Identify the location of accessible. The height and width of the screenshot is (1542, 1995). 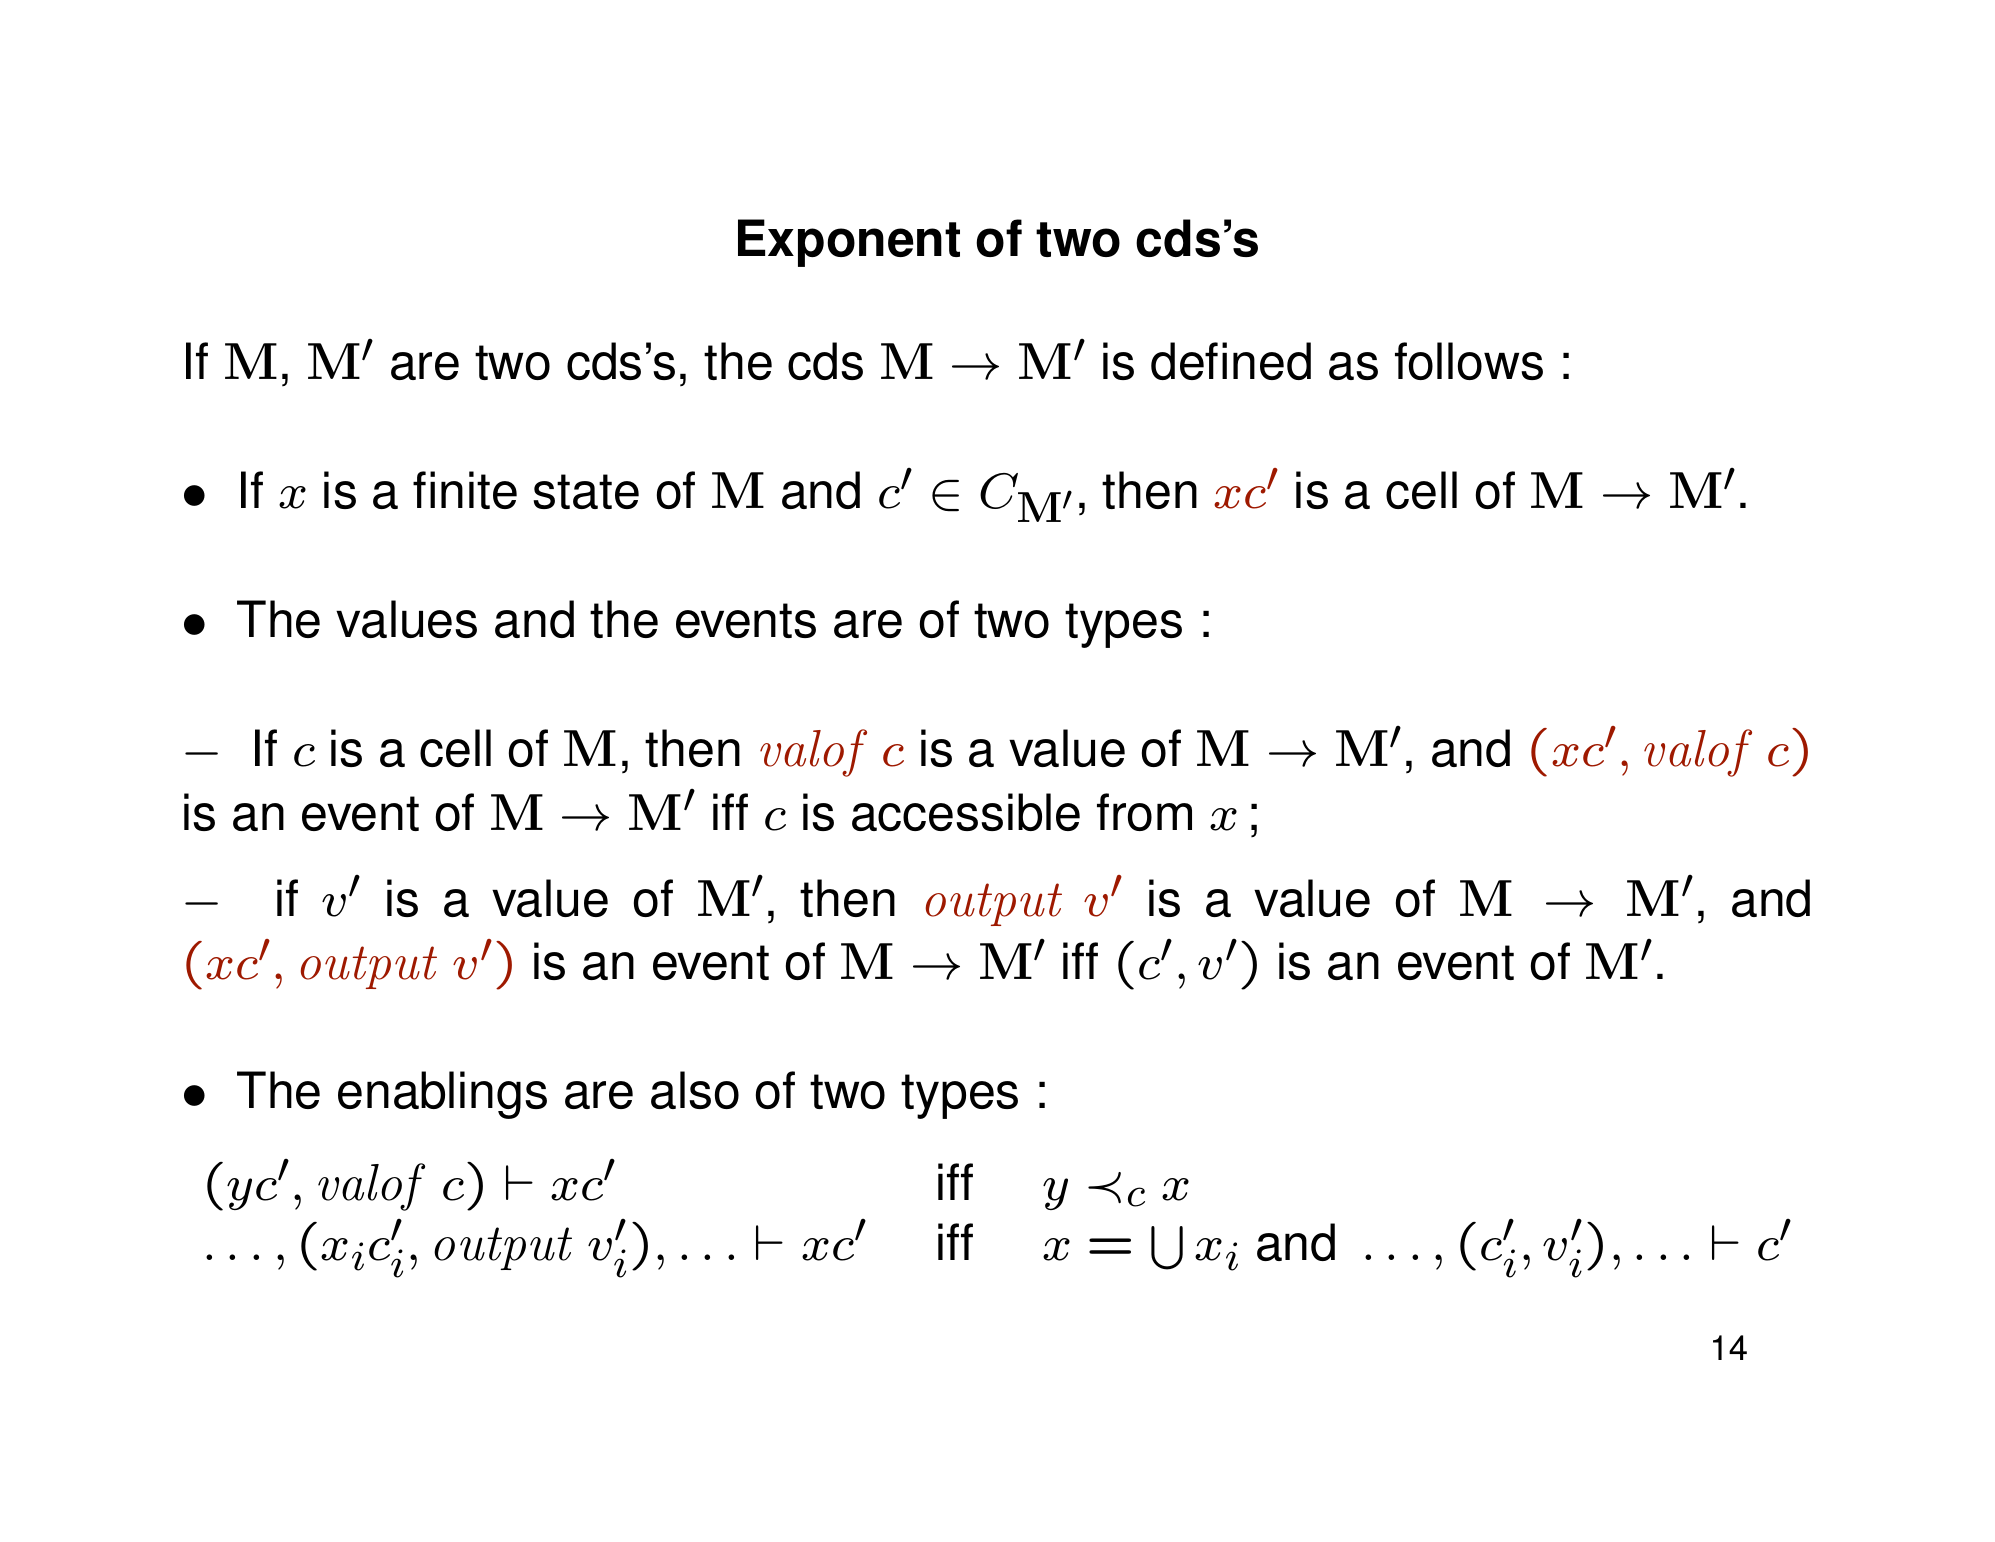
(966, 812).
